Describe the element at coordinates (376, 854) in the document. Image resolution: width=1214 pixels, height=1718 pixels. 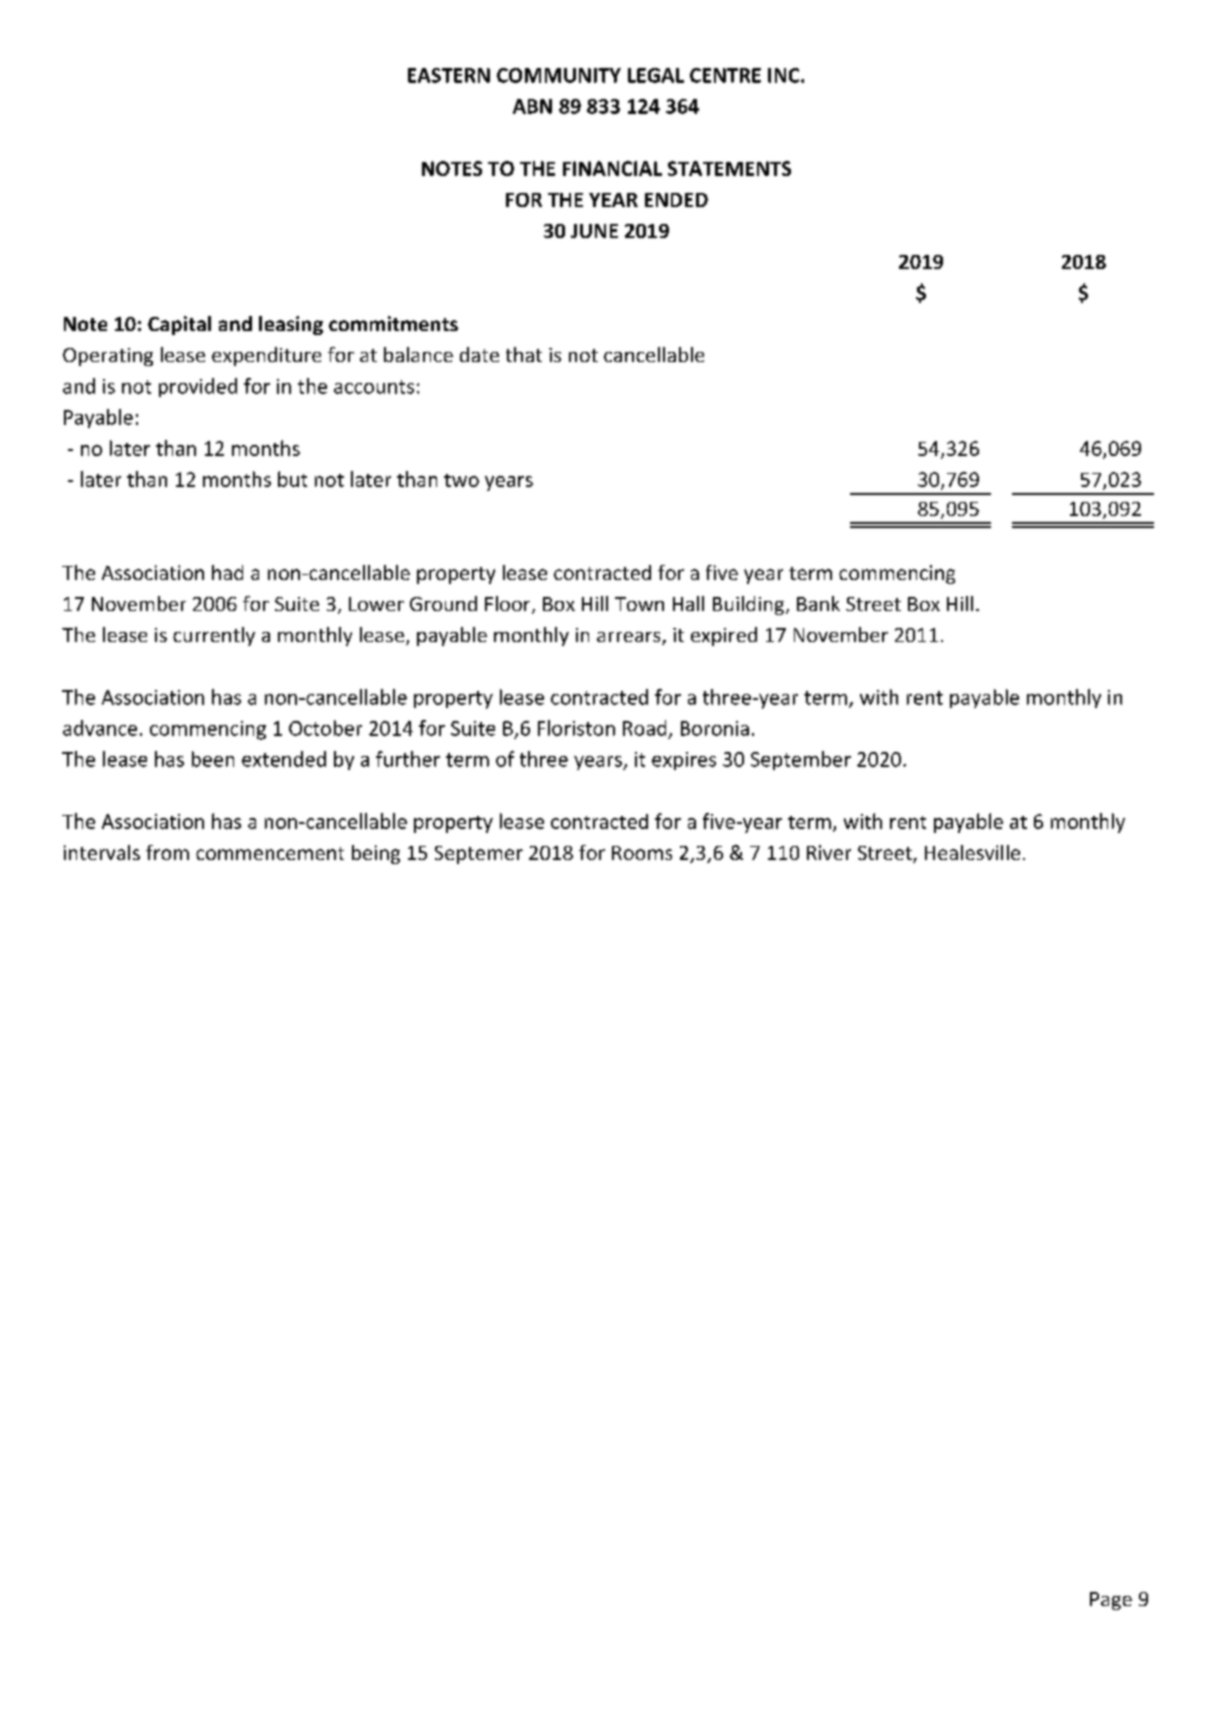
I see `being` at that location.
